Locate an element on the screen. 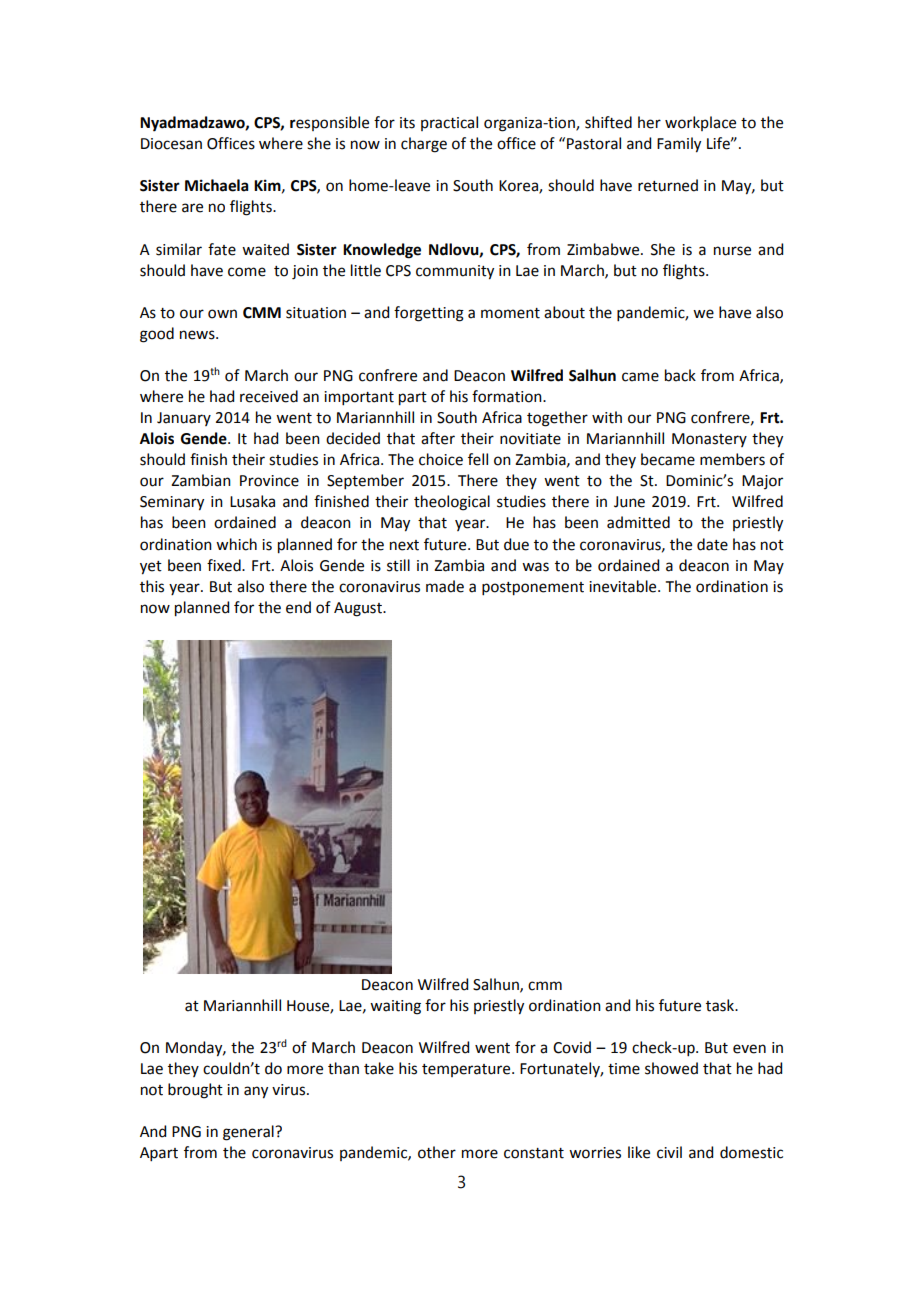 Image resolution: width=924 pixels, height=1308 pixels. Family is located at coordinates (679, 145).
